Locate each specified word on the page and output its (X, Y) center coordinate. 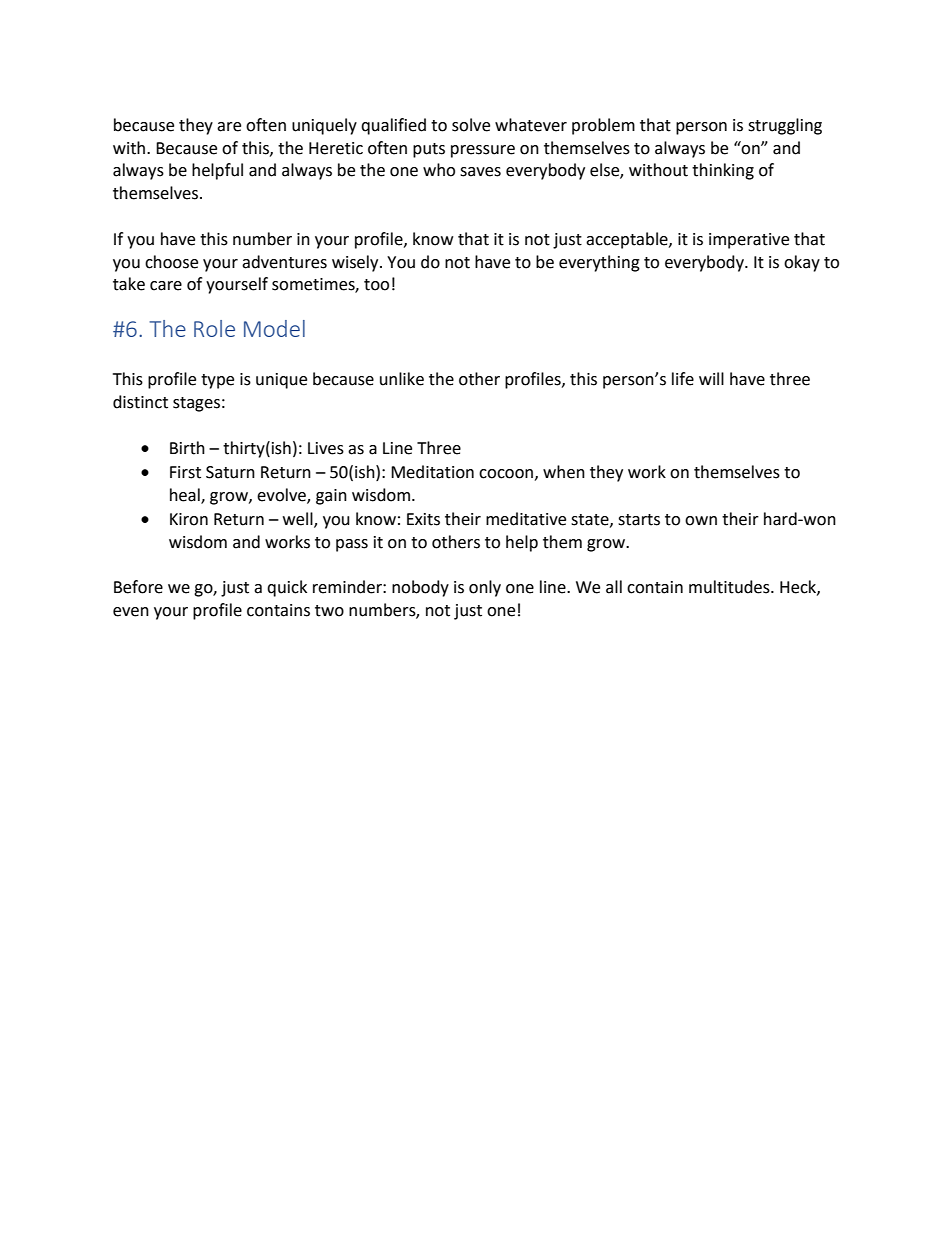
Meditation (432, 472)
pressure (483, 151)
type (217, 381)
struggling (785, 126)
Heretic (336, 148)
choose (171, 262)
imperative (749, 241)
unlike (402, 379)
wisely (356, 263)
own (701, 521)
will (711, 378)
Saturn (230, 472)
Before (138, 587)
